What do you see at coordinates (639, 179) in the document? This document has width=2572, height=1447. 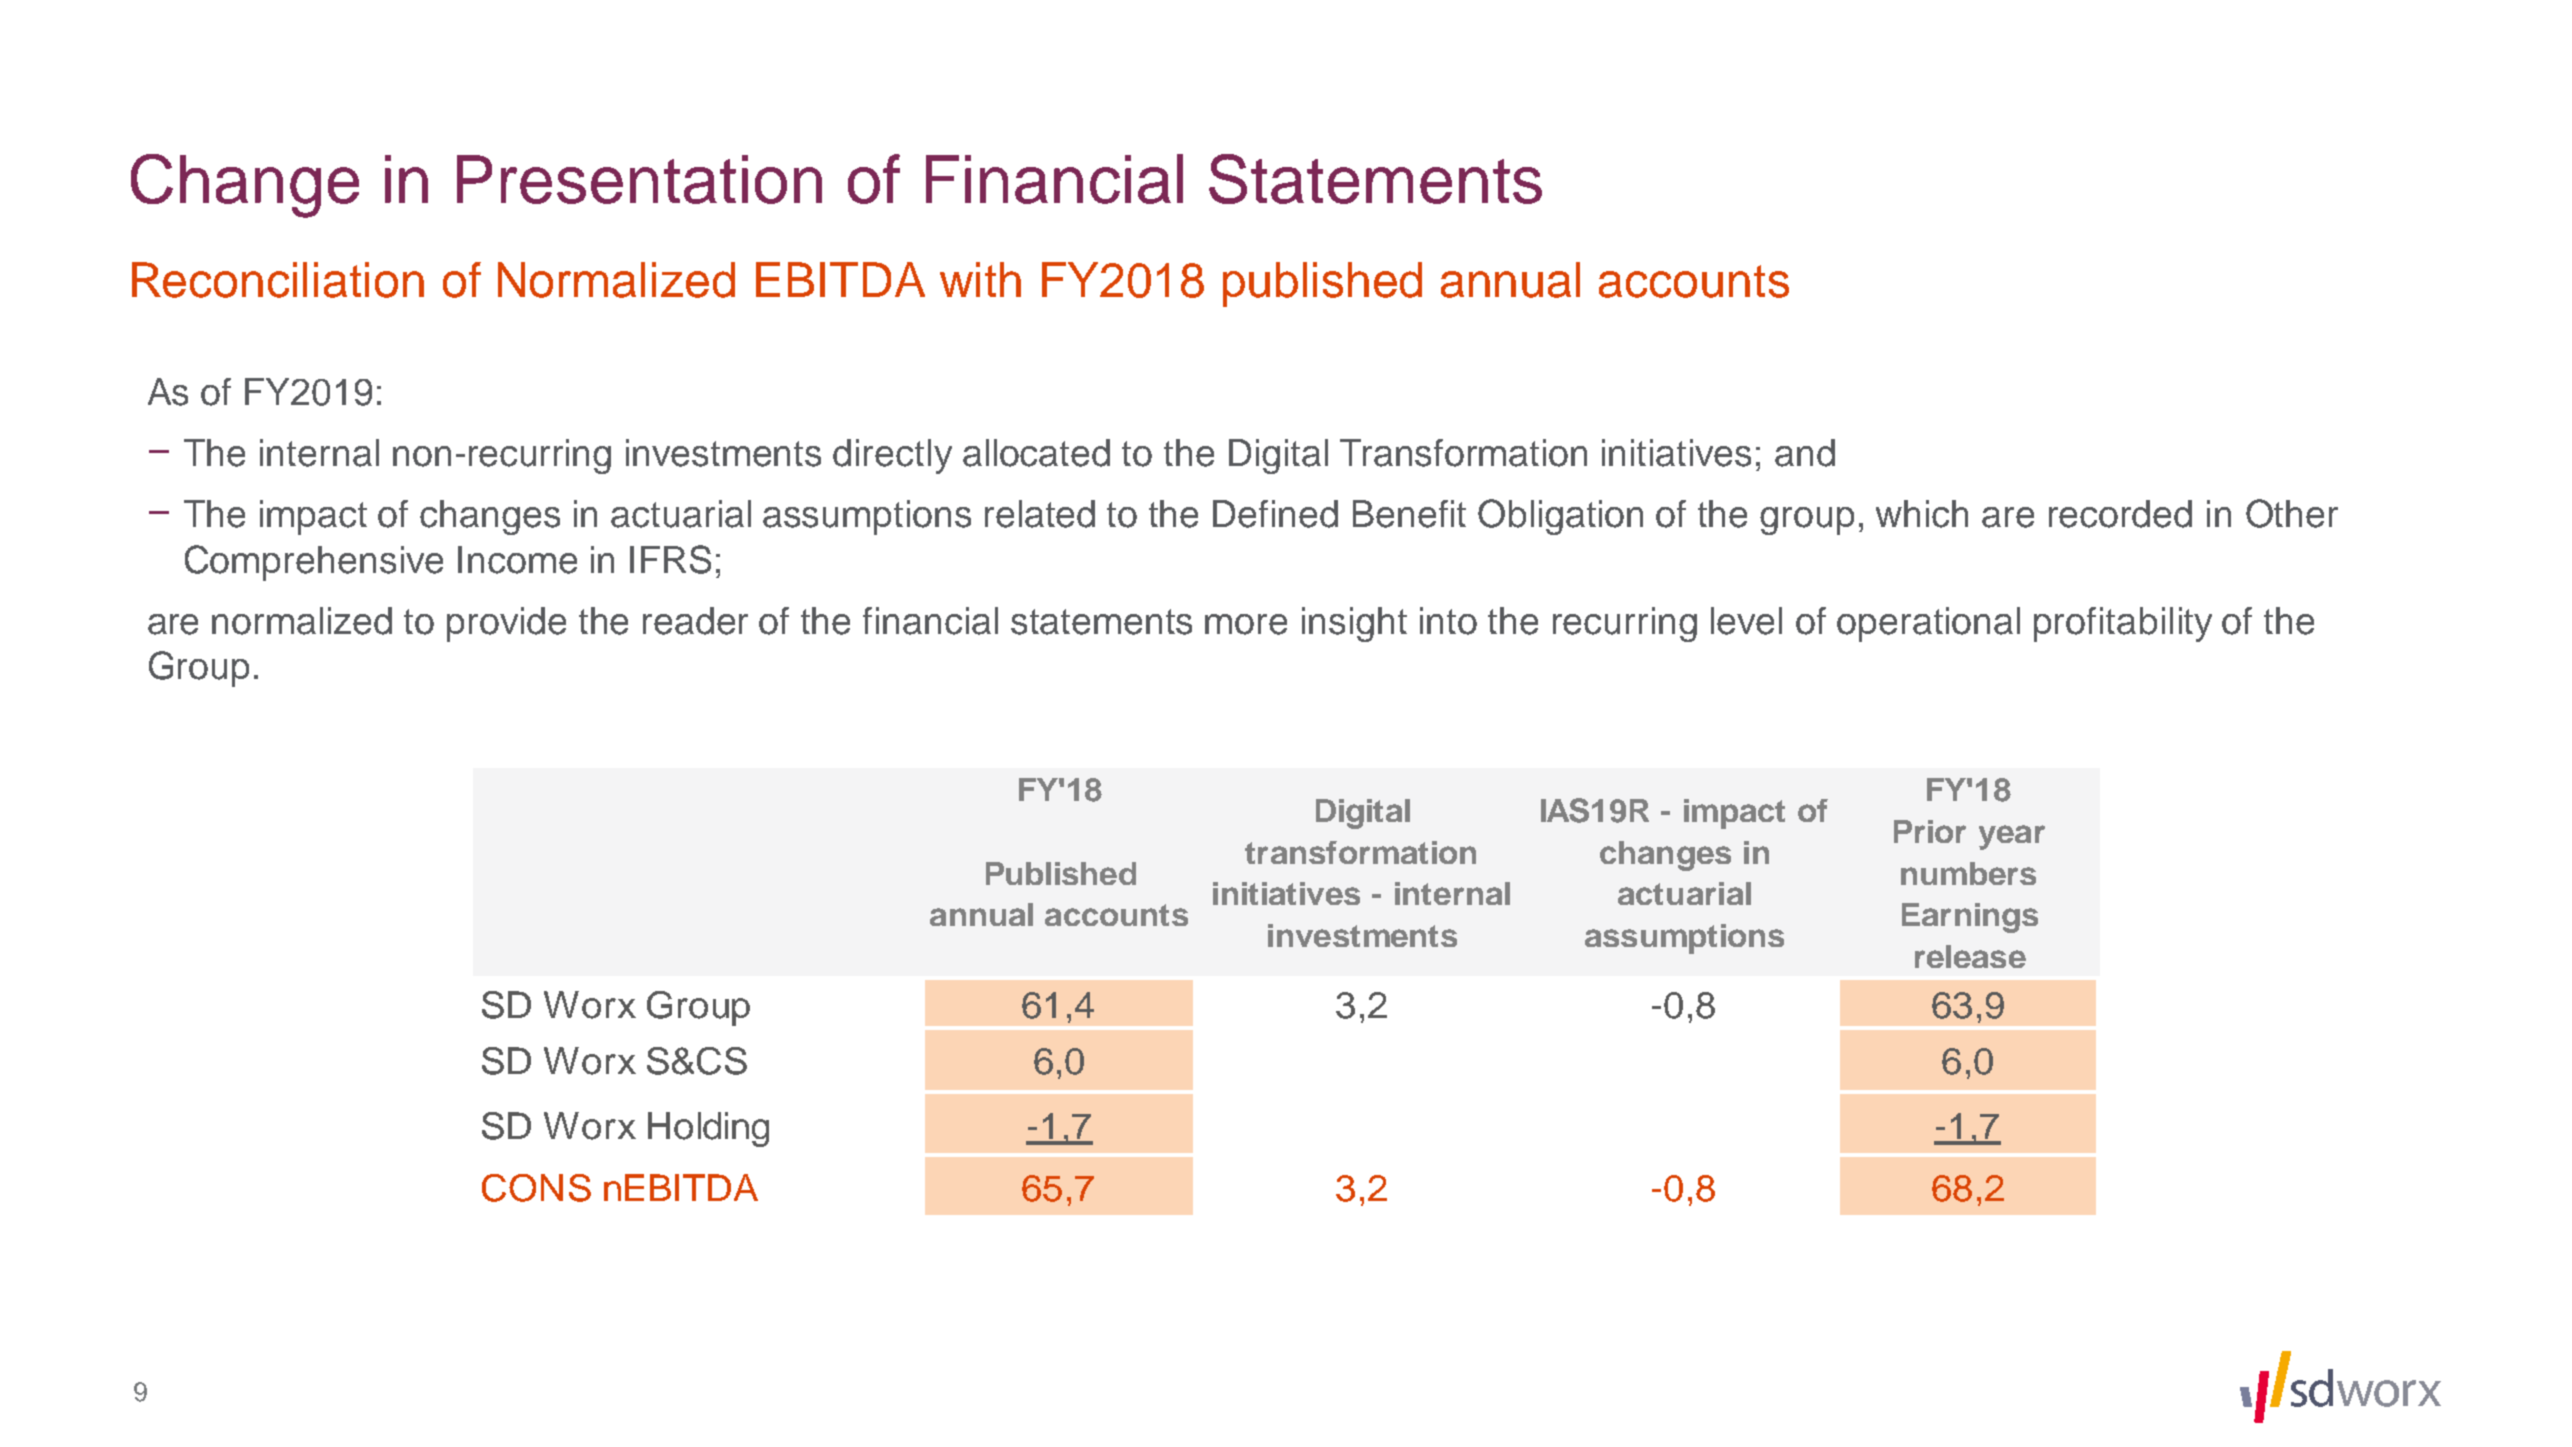 I see `Presentation` at bounding box center [639, 179].
